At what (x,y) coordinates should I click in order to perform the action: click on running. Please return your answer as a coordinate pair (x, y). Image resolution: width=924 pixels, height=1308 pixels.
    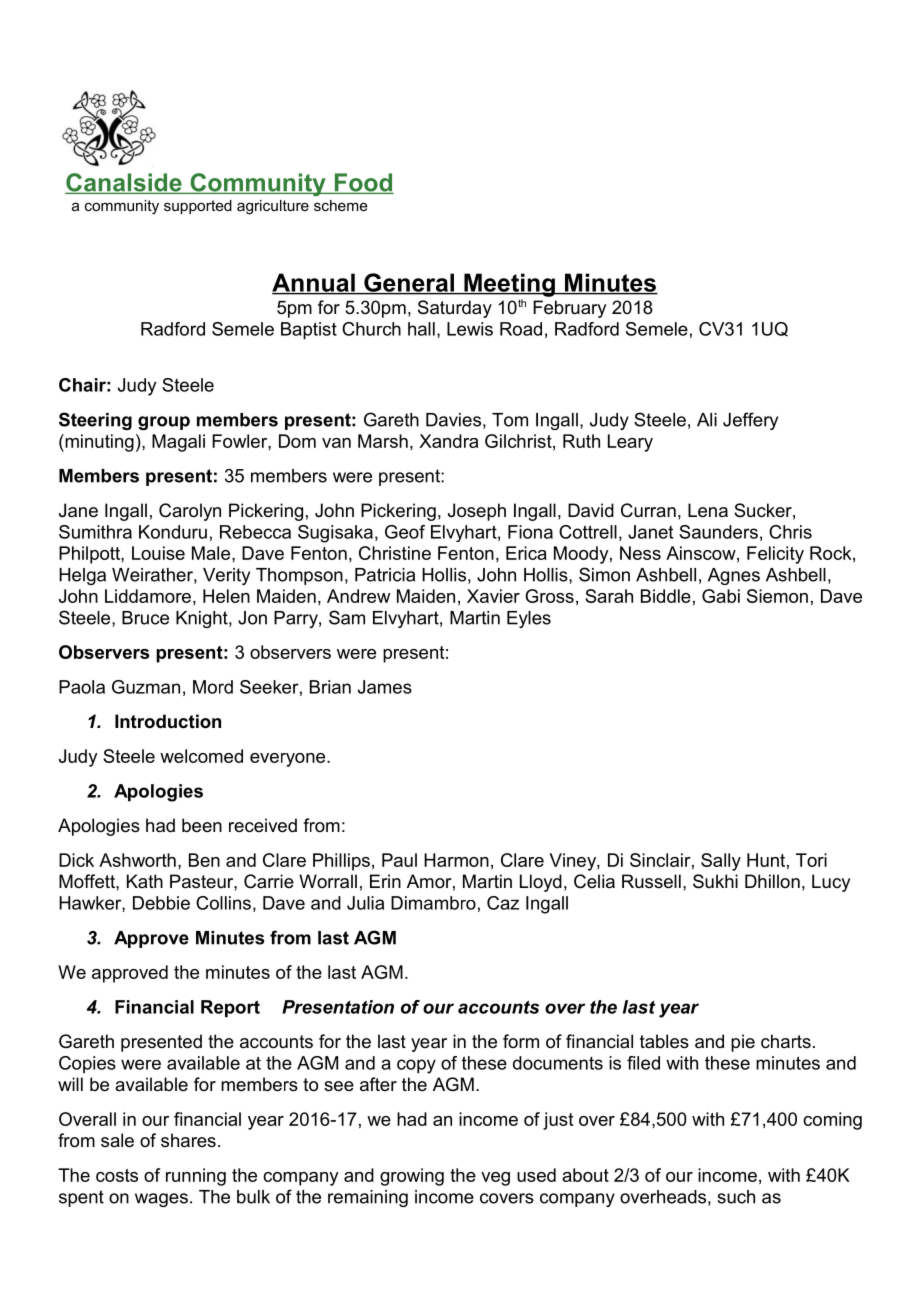
    Looking at the image, I should click on (196, 1177).
